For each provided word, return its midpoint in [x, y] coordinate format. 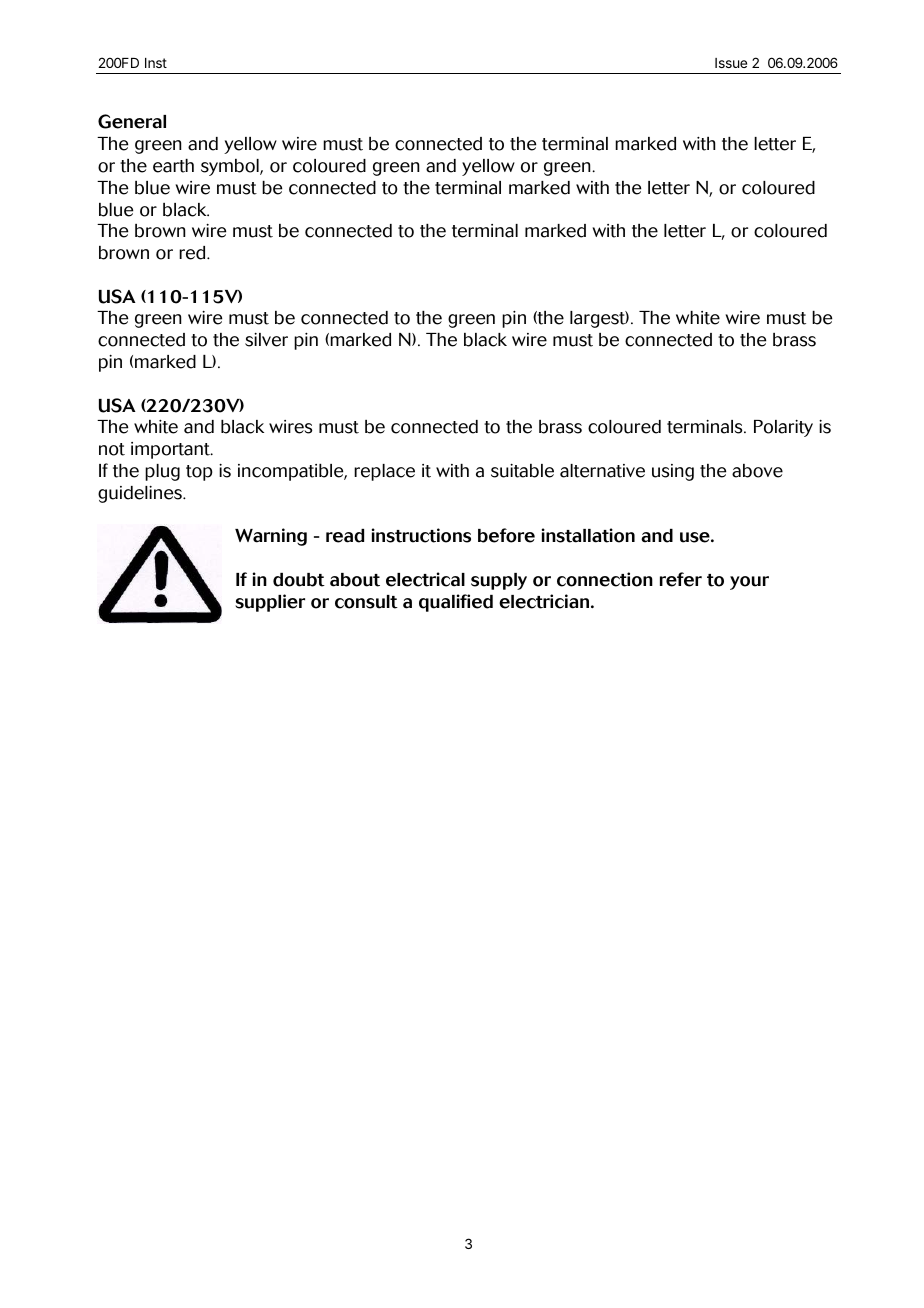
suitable [522, 471]
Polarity [783, 428]
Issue [731, 63]
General [132, 121]
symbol [231, 167]
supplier [270, 603]
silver [266, 340]
